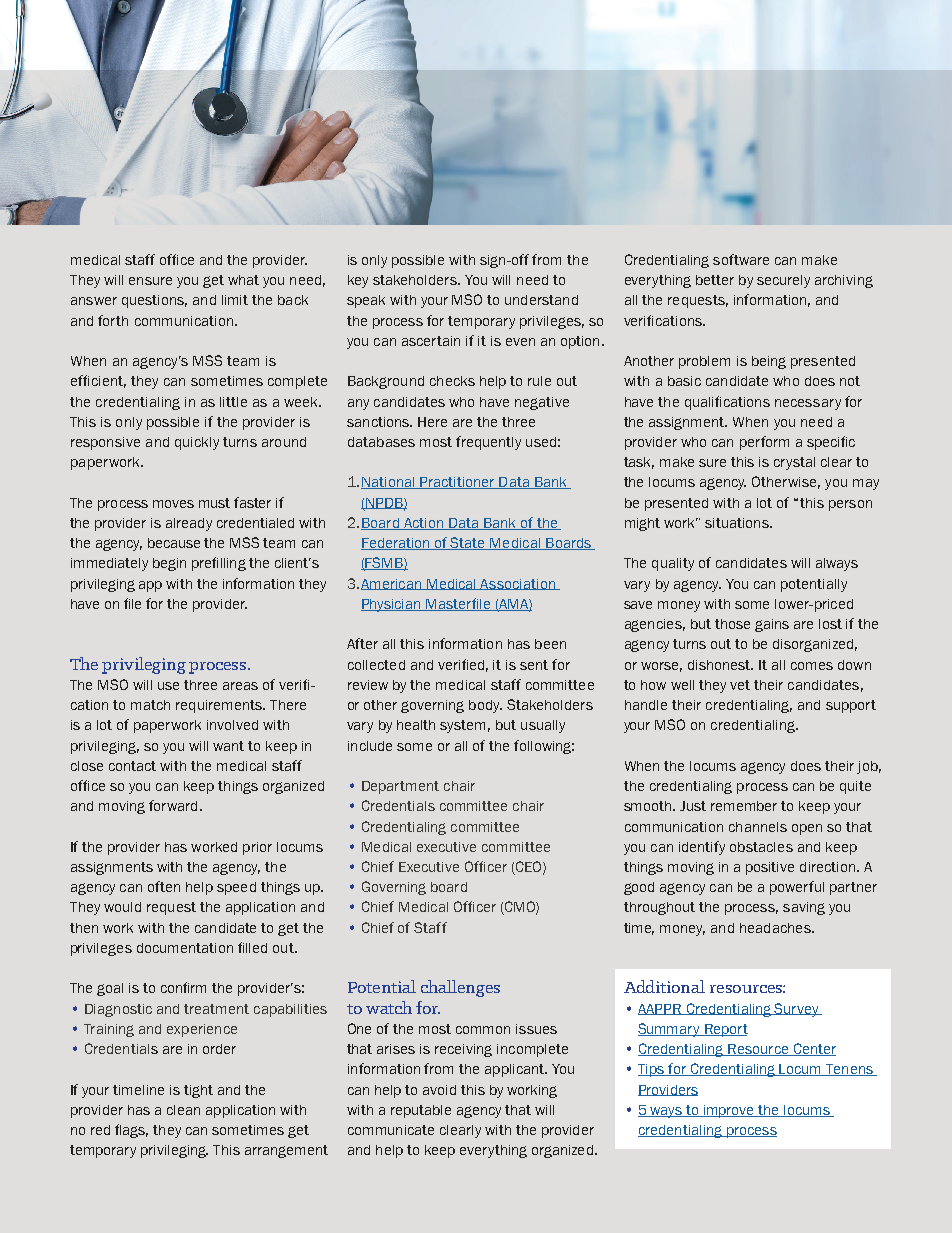  Describe the element at coordinates (783, 281) in the document. I see `securely` at that location.
